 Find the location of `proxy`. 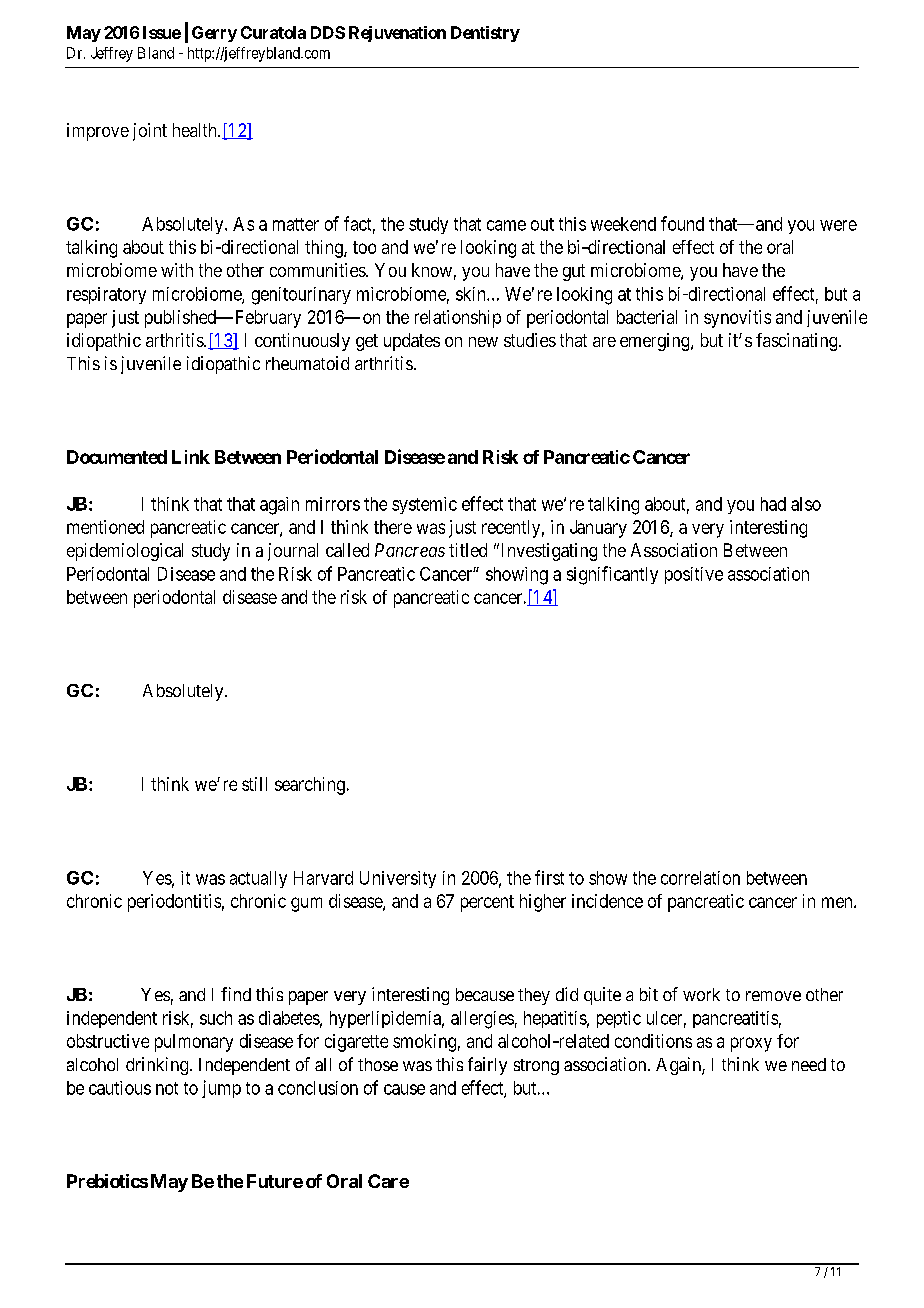

proxy is located at coordinates (751, 1044).
